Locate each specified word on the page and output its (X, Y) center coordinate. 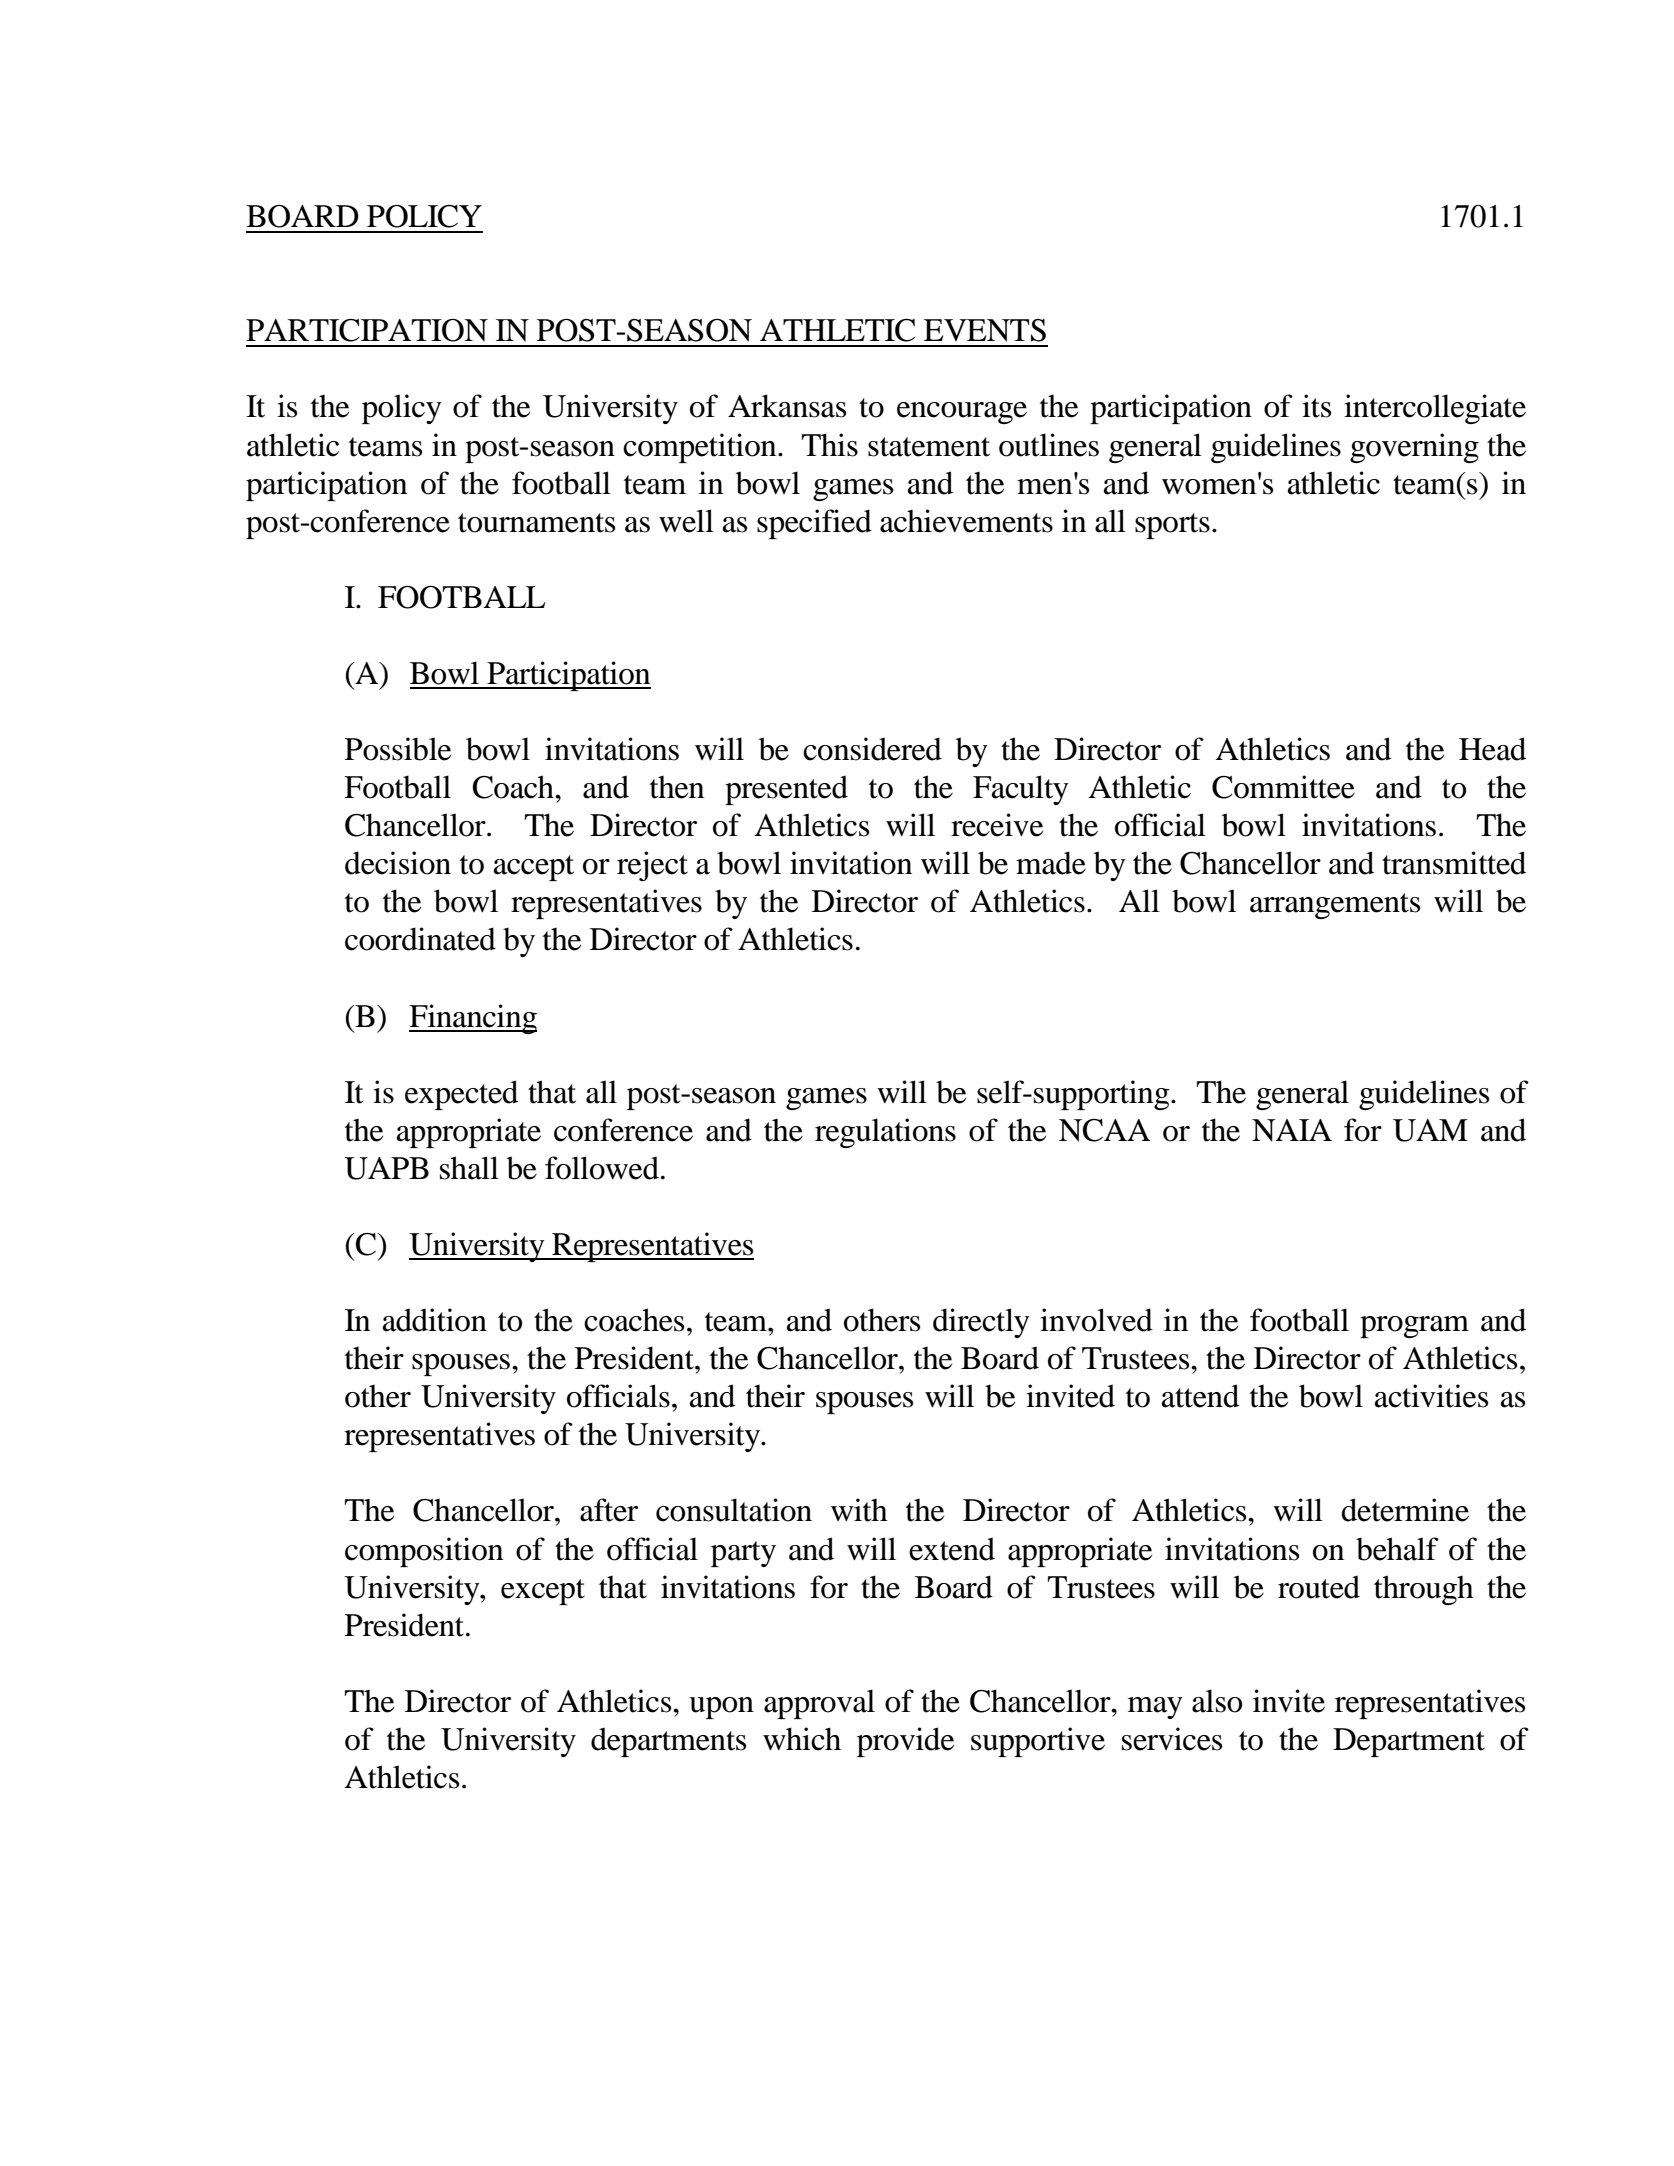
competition (701, 448)
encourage (962, 413)
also (1217, 1701)
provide (905, 1742)
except (543, 1592)
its (1316, 406)
